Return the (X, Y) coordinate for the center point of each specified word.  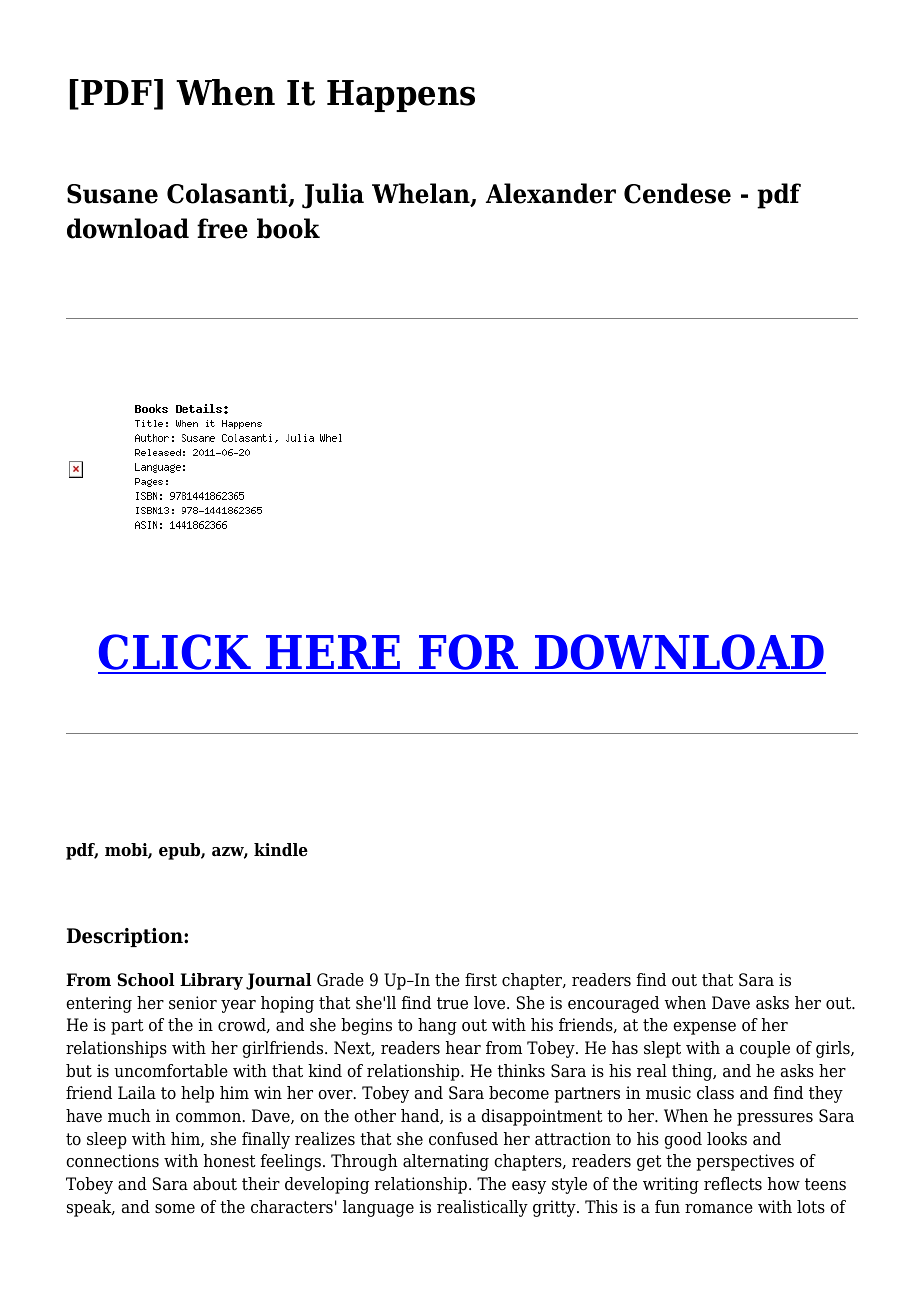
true (452, 1003)
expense (704, 1028)
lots (811, 1207)
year (238, 1006)
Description (126, 937)
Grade (340, 980)
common (209, 1118)
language (378, 1208)
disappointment (542, 1117)
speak (90, 1208)
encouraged (613, 1004)
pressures (775, 1119)
